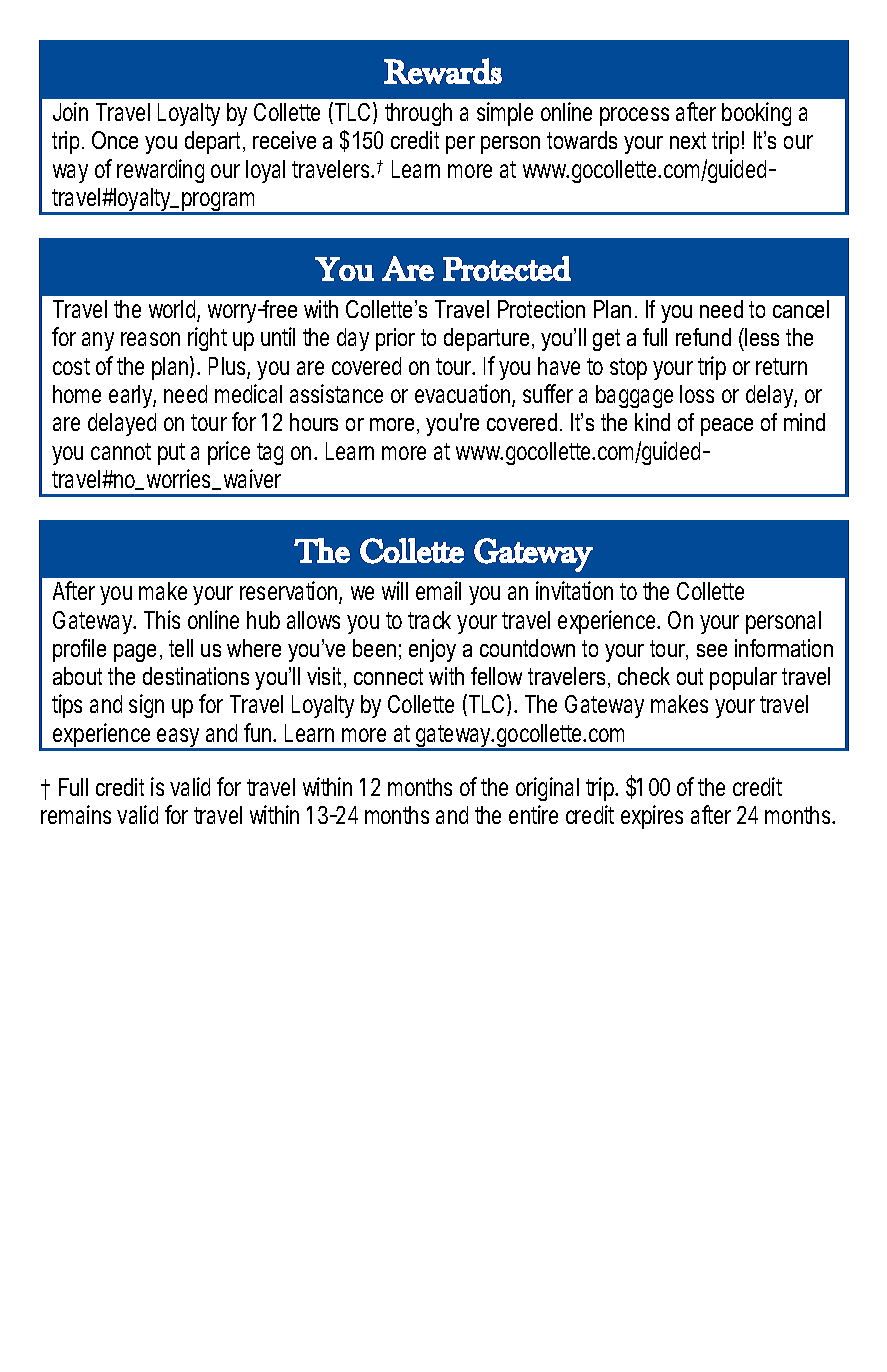  What do you see at coordinates (160, 171) in the document?
I see `rewarding` at bounding box center [160, 171].
